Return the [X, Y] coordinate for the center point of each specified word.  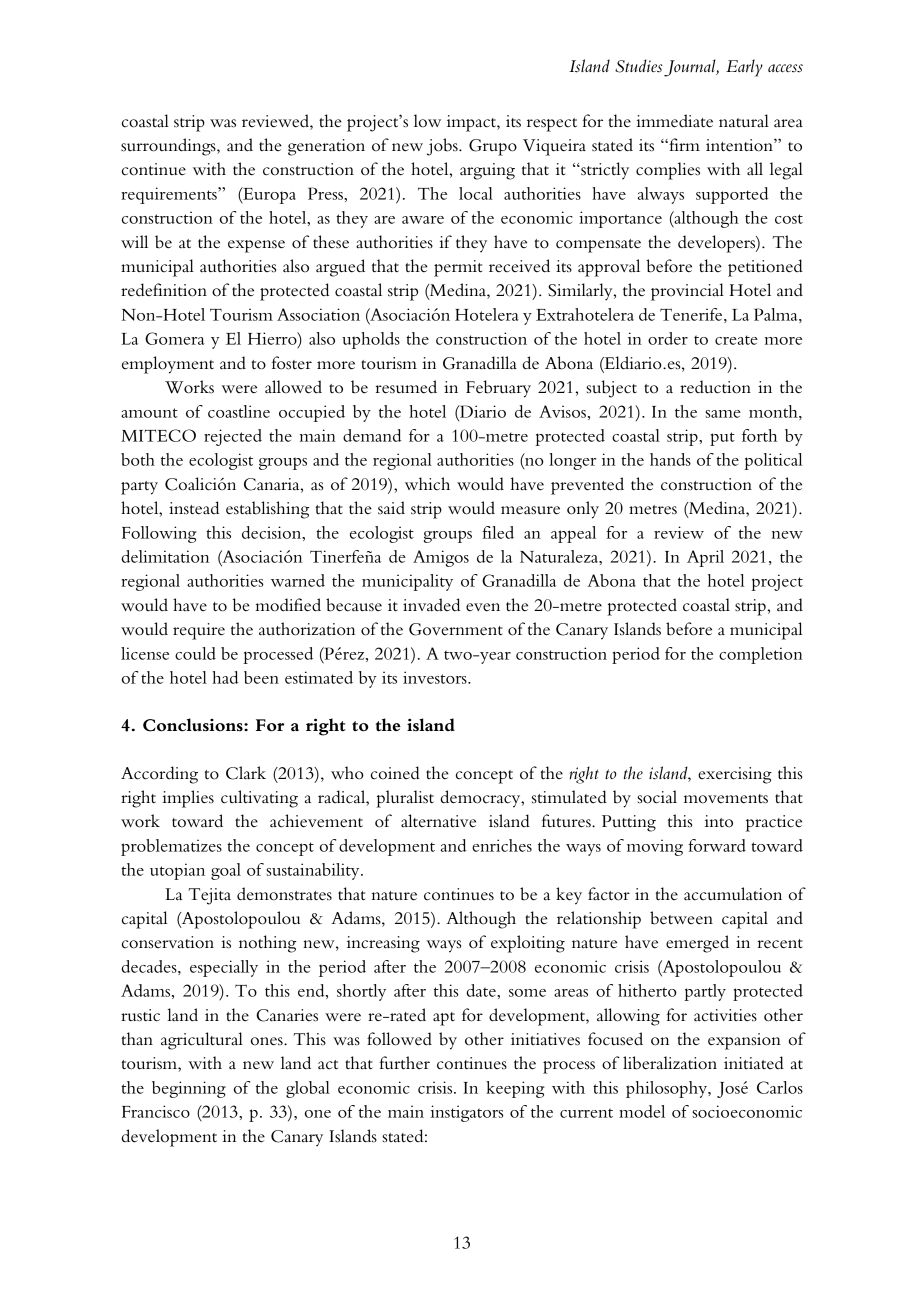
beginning [189, 1089]
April [705, 558]
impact [472, 123]
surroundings [169, 147]
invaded [431, 605]
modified [288, 605]
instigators [467, 1113]
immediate [674, 121]
